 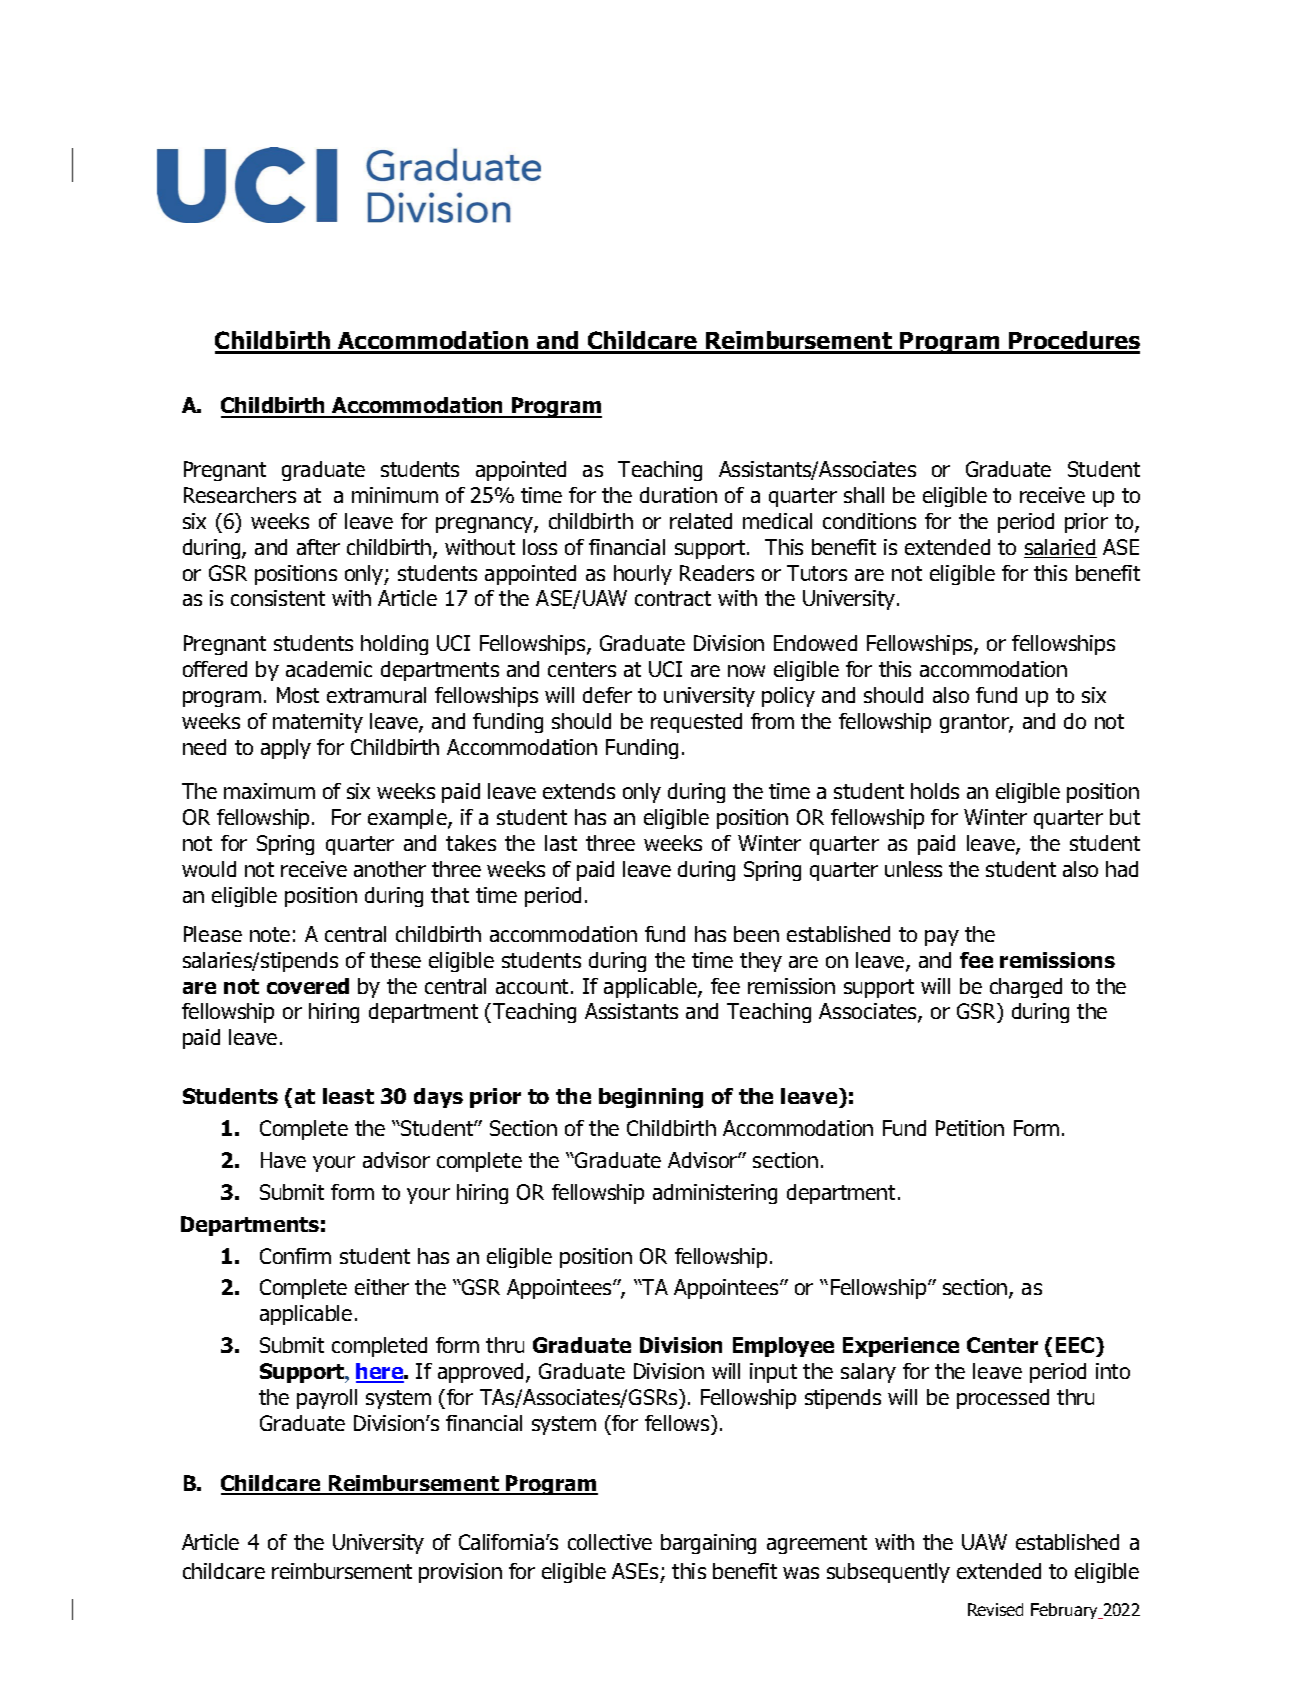 What do you see at coordinates (240, 495) in the screenshot?
I see `Researchers` at bounding box center [240, 495].
